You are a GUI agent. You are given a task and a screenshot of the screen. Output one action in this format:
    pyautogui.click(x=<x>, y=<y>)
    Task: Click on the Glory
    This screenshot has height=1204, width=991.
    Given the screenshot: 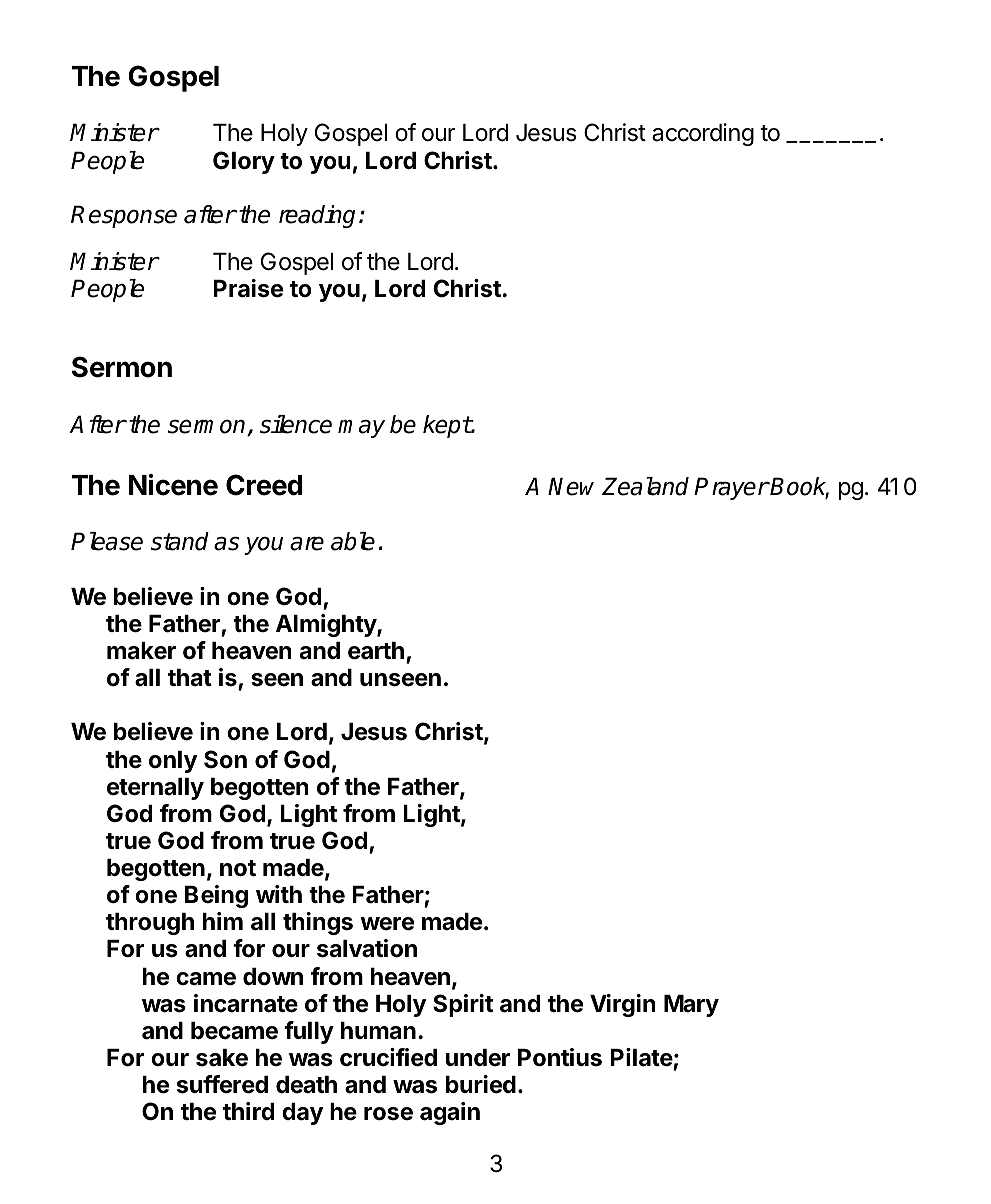 What is the action you would take?
    pyautogui.click(x=244, y=162)
